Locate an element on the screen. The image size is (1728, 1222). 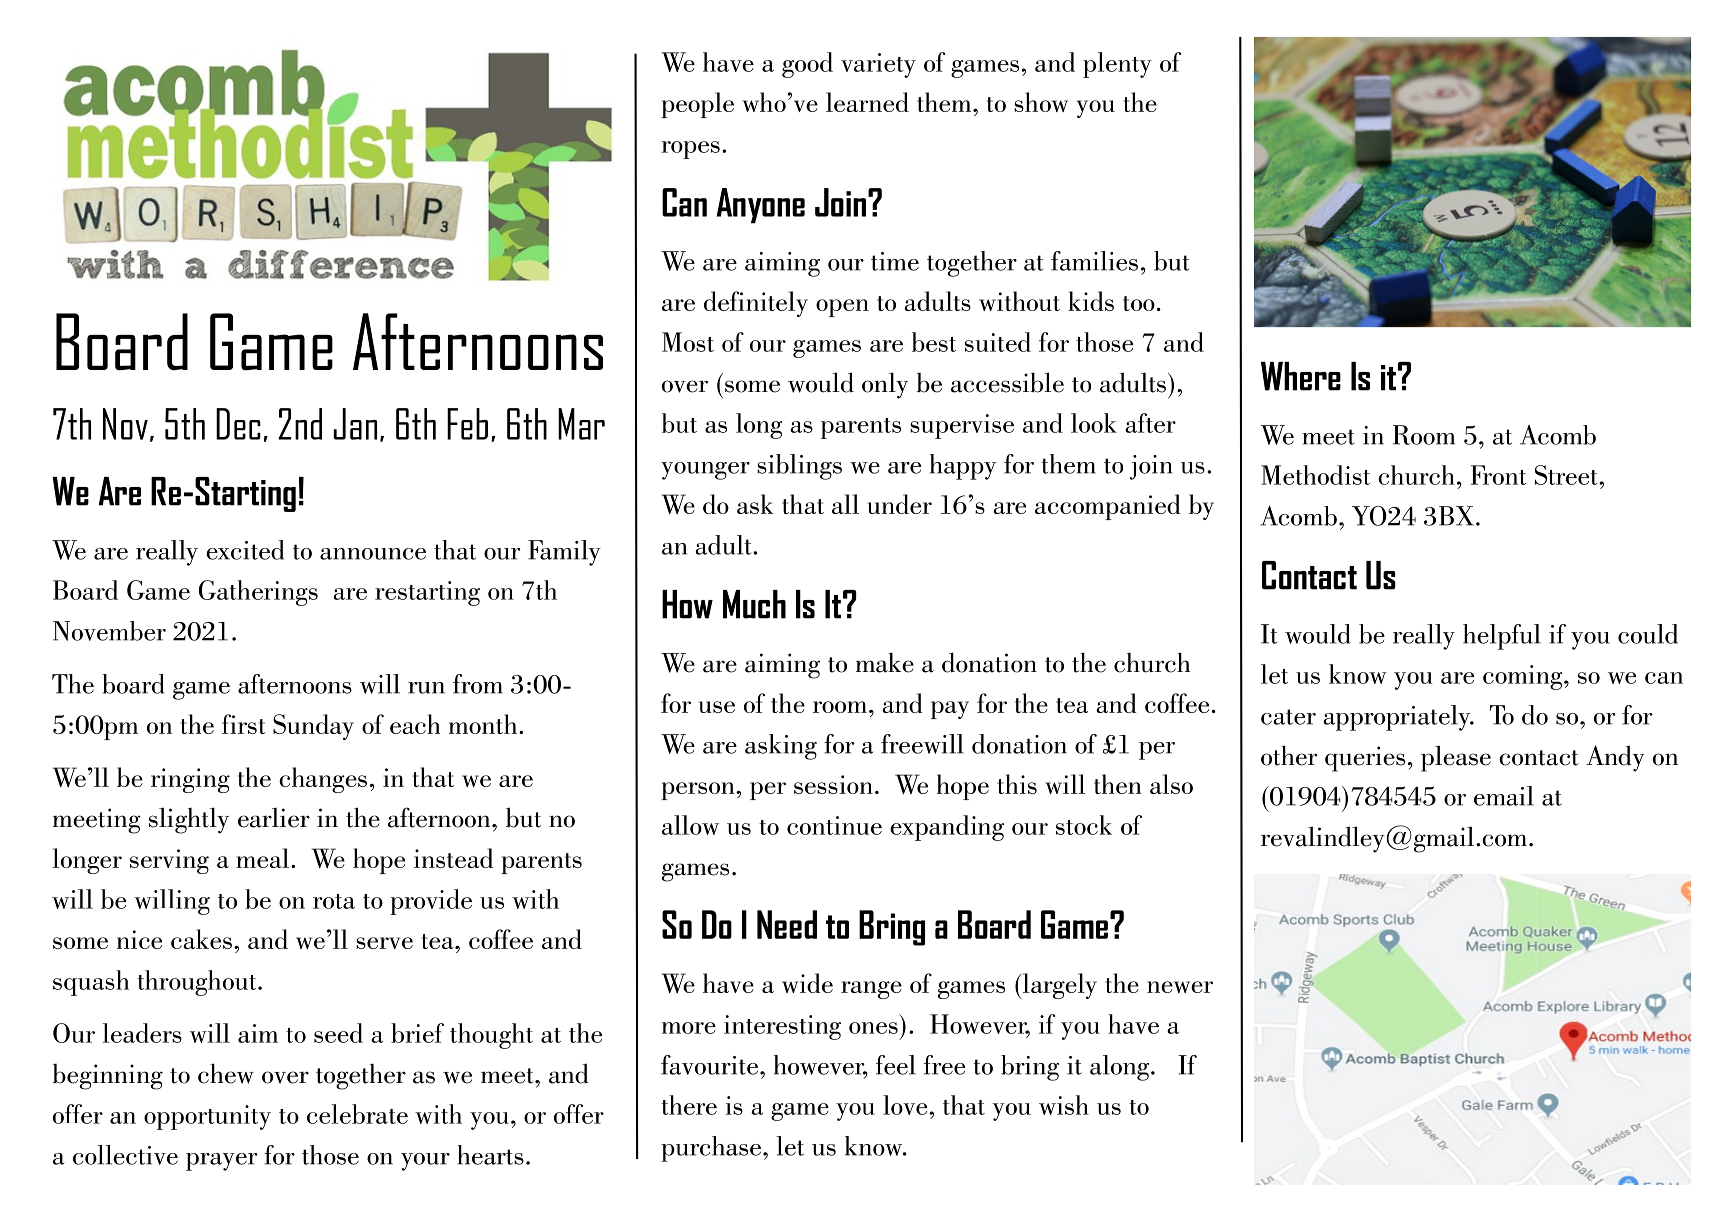
love is located at coordinates (906, 1105).
